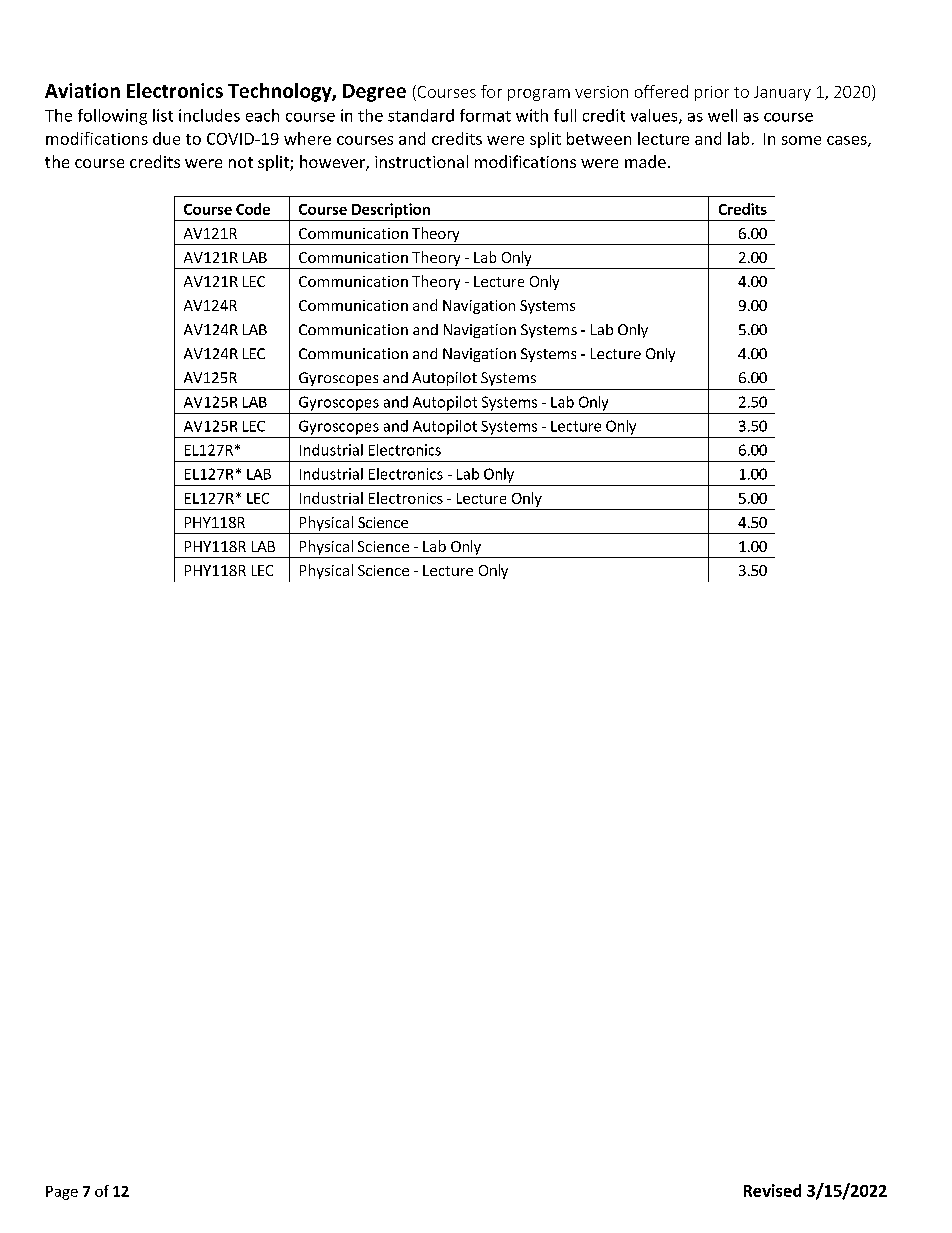  I want to click on format, so click(485, 115).
